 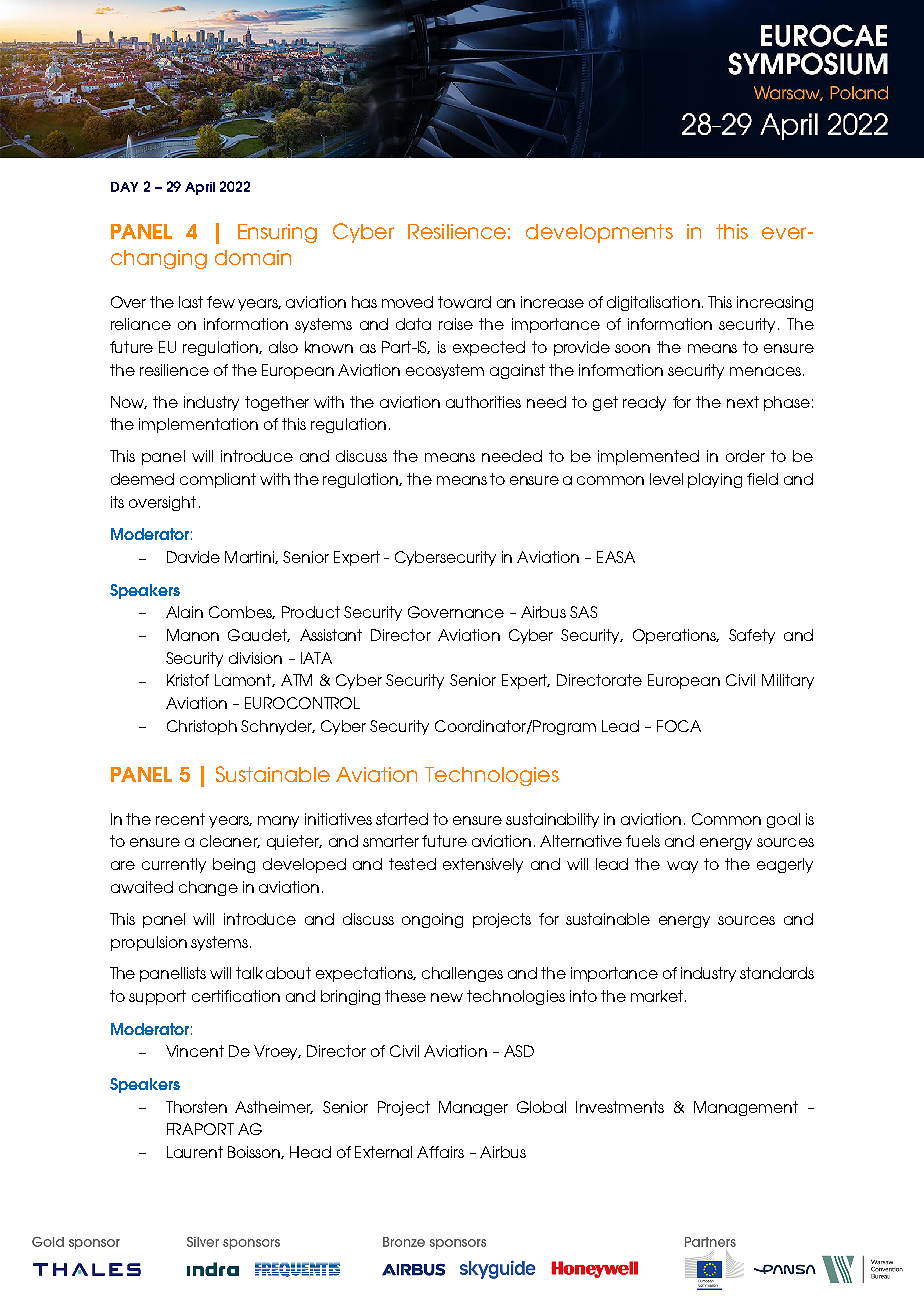 I want to click on Thorsten, so click(x=196, y=1107).
